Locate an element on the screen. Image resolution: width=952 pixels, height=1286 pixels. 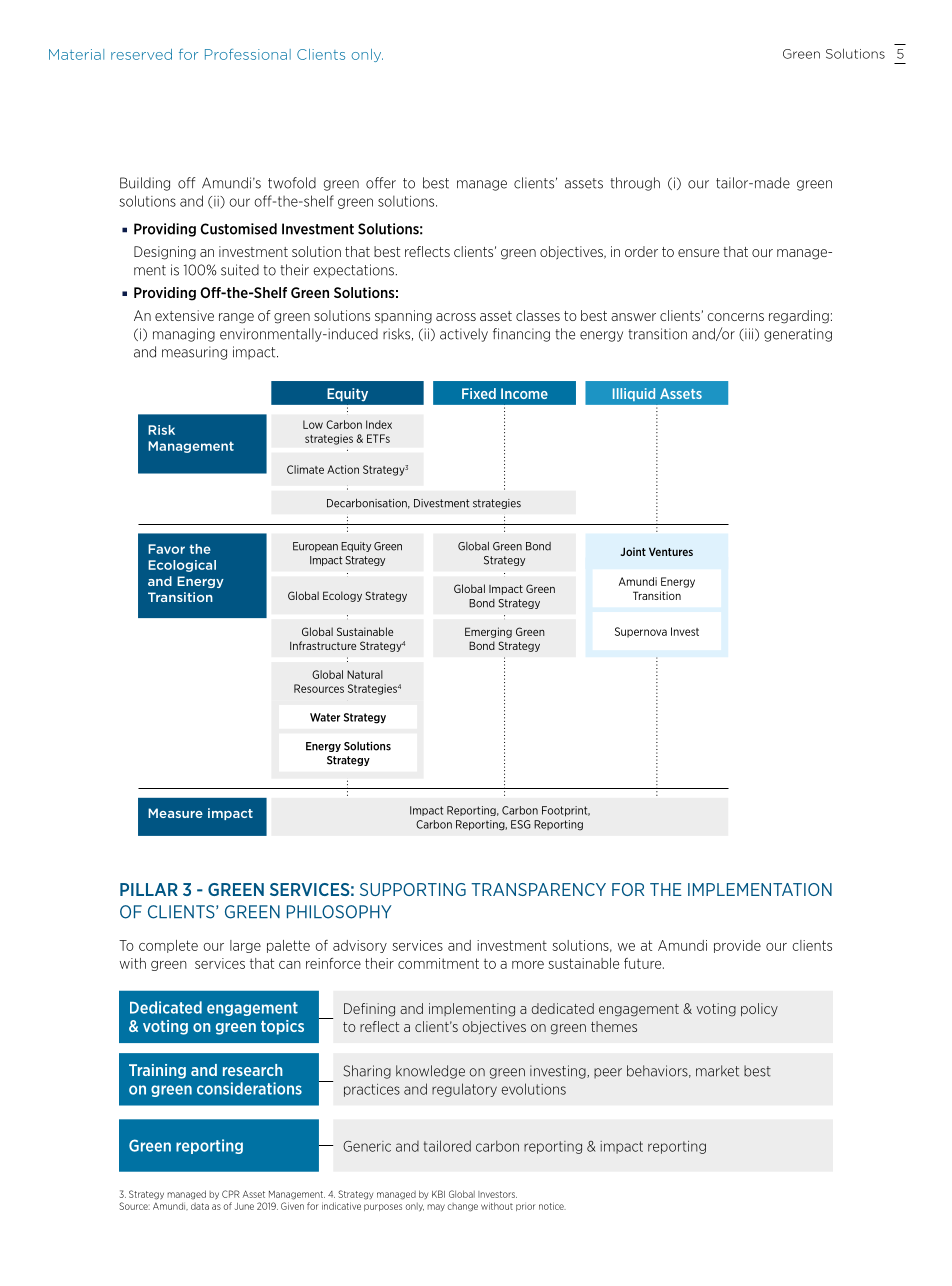
Measure is located at coordinates (175, 813).
